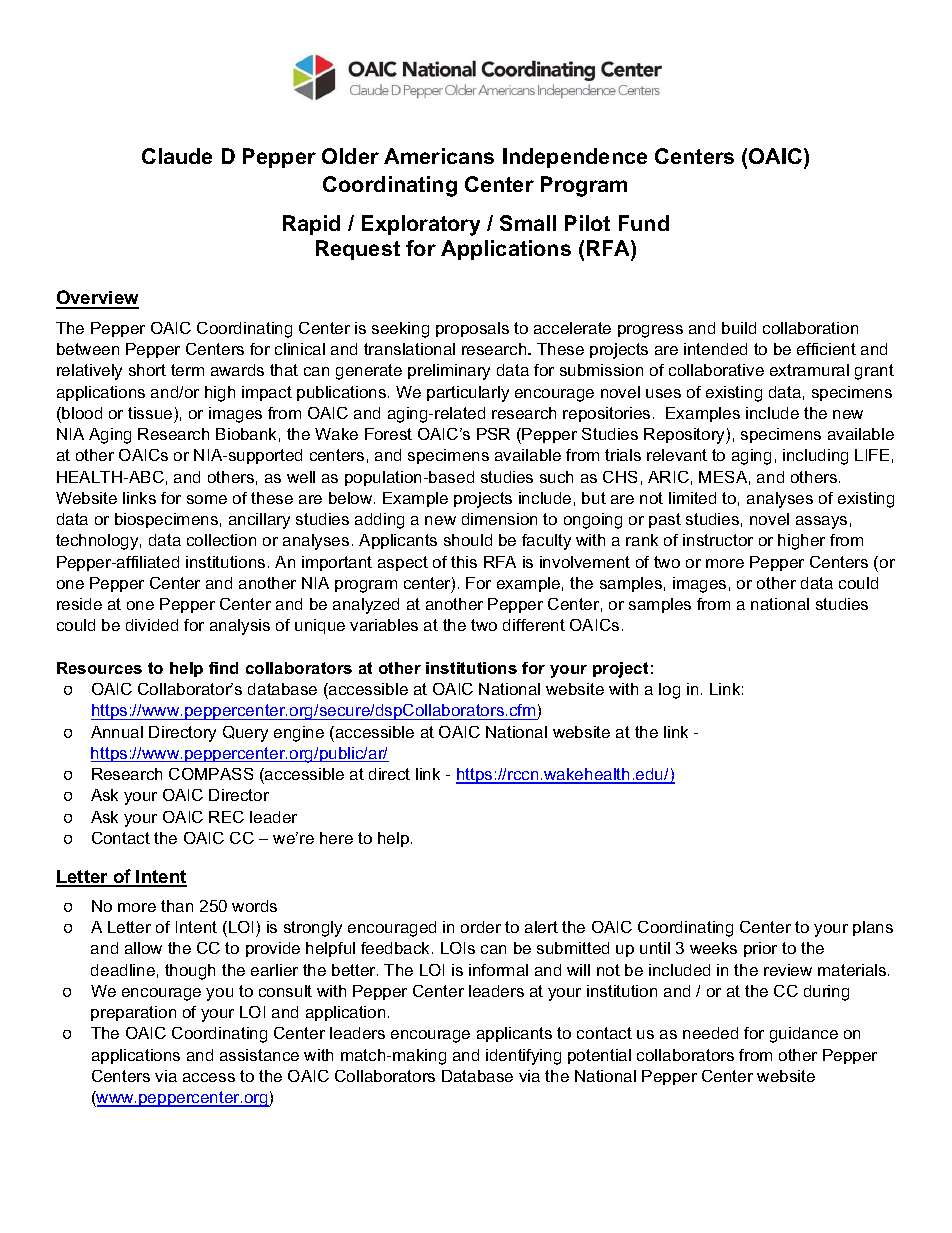 The width and height of the document is (952, 1233). Describe the element at coordinates (718, 540) in the document. I see `instructor` at that location.
